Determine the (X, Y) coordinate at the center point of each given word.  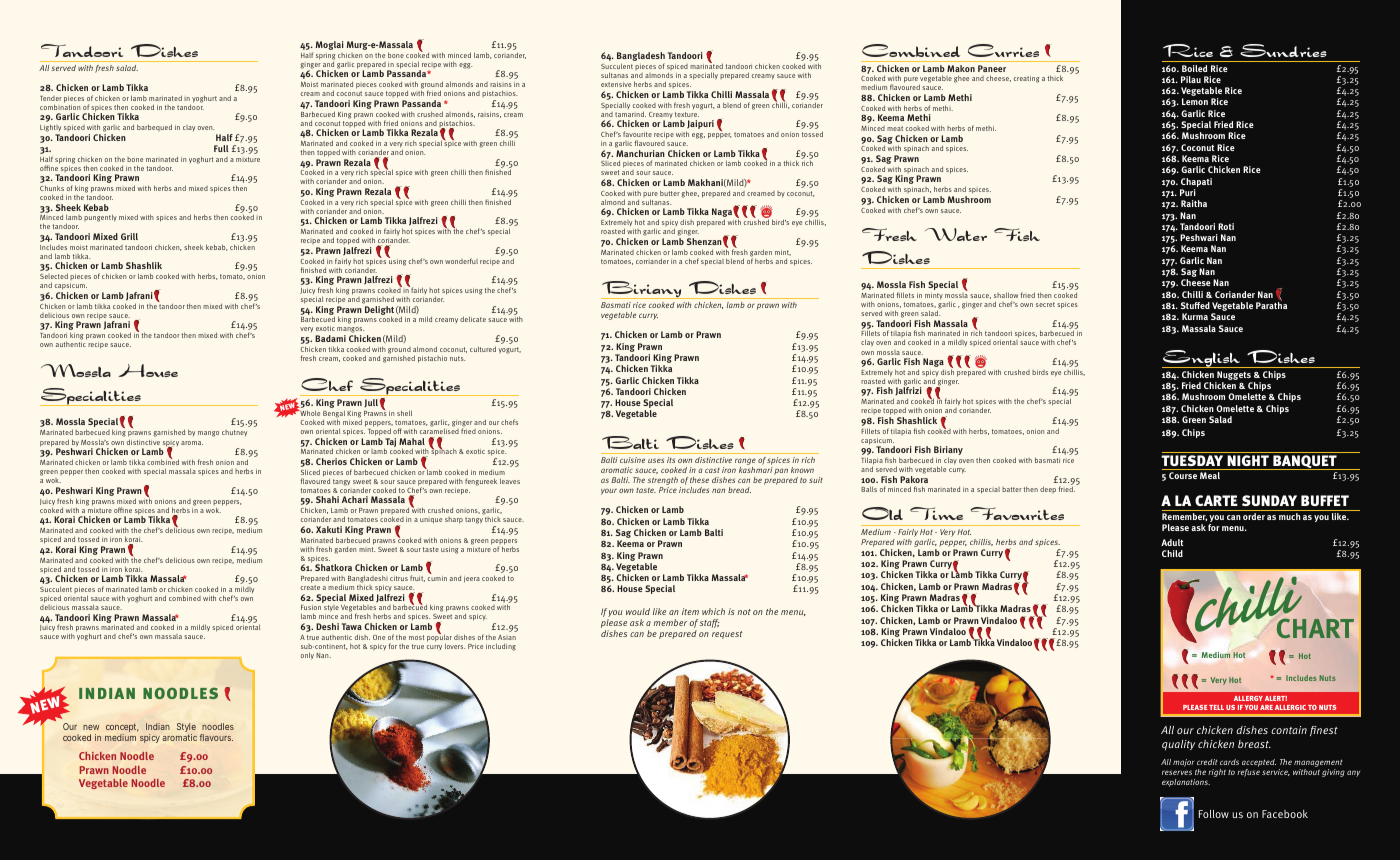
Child (1172, 553)
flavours (216, 737)
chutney (234, 433)
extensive (616, 84)
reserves (1177, 772)
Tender (51, 98)
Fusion (311, 607)
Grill (129, 236)
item (690, 611)
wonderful (461, 261)
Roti (1226, 226)
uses (656, 460)
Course (1183, 475)
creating (1026, 79)
